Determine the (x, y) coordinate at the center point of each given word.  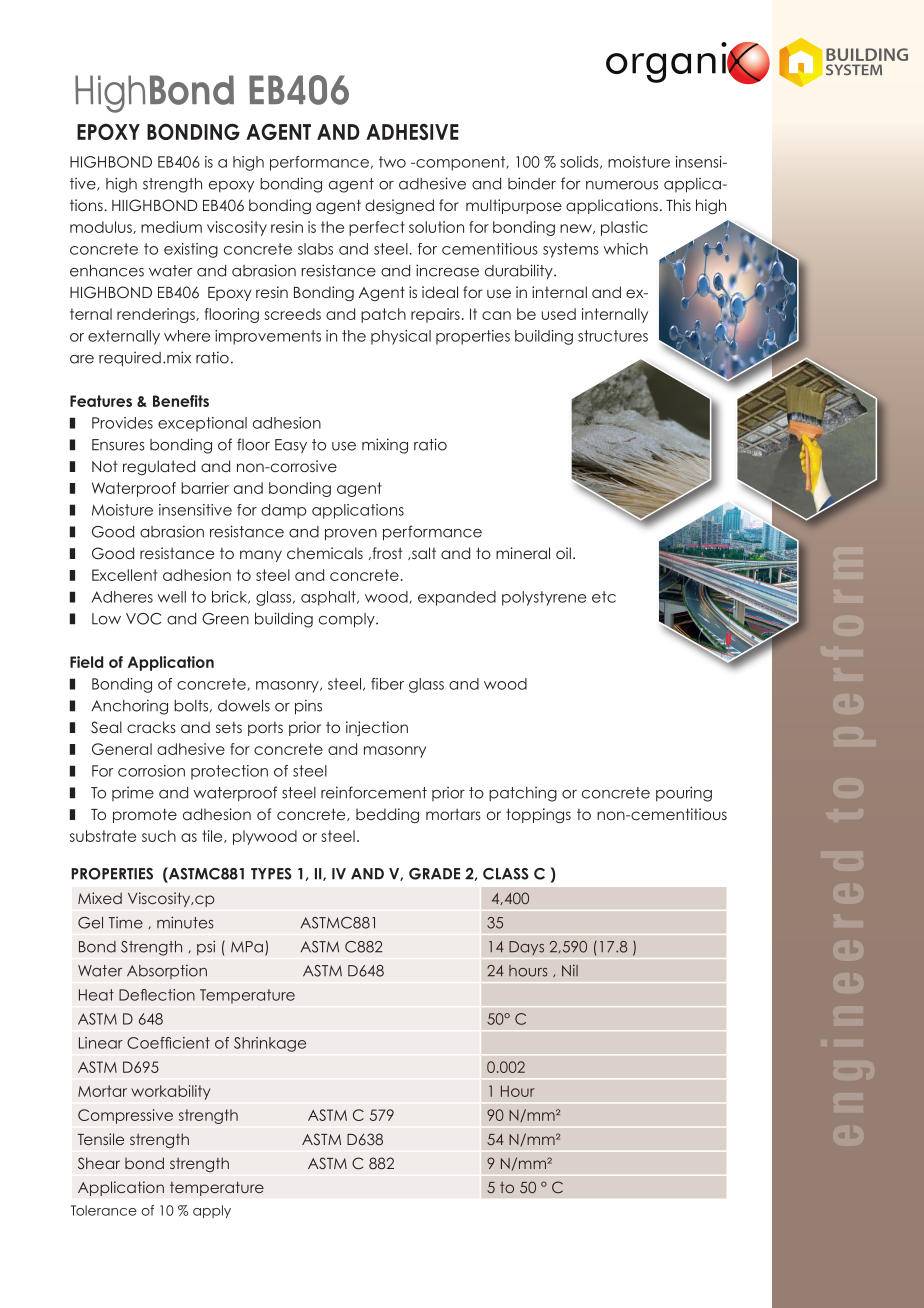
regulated (159, 467)
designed (399, 206)
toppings (538, 815)
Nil (570, 970)
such (159, 836)
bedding (387, 815)
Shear (99, 1163)
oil (563, 553)
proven (351, 535)
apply (212, 1211)
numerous (622, 185)
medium (171, 227)
